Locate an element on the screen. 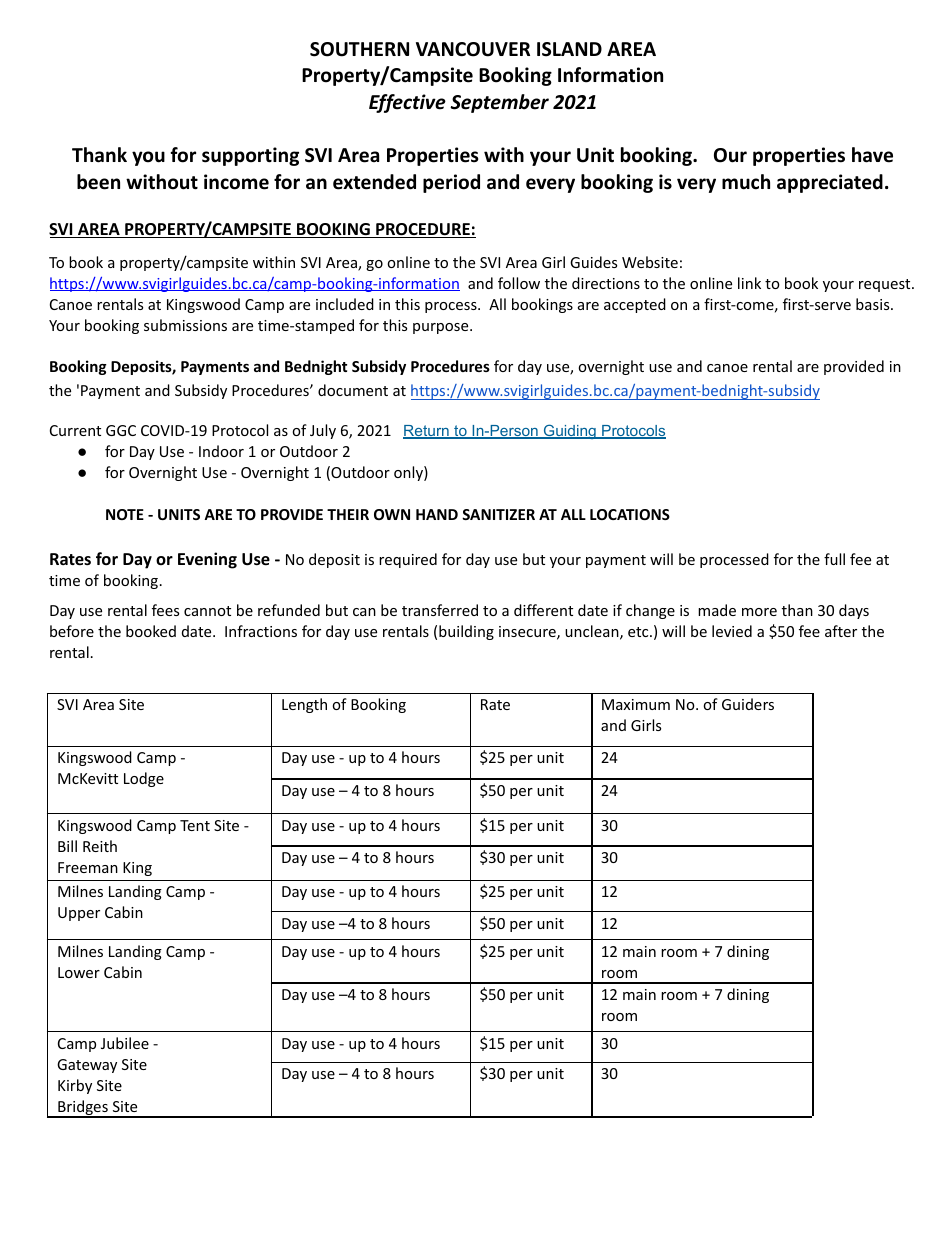  purpose is located at coordinates (442, 328).
